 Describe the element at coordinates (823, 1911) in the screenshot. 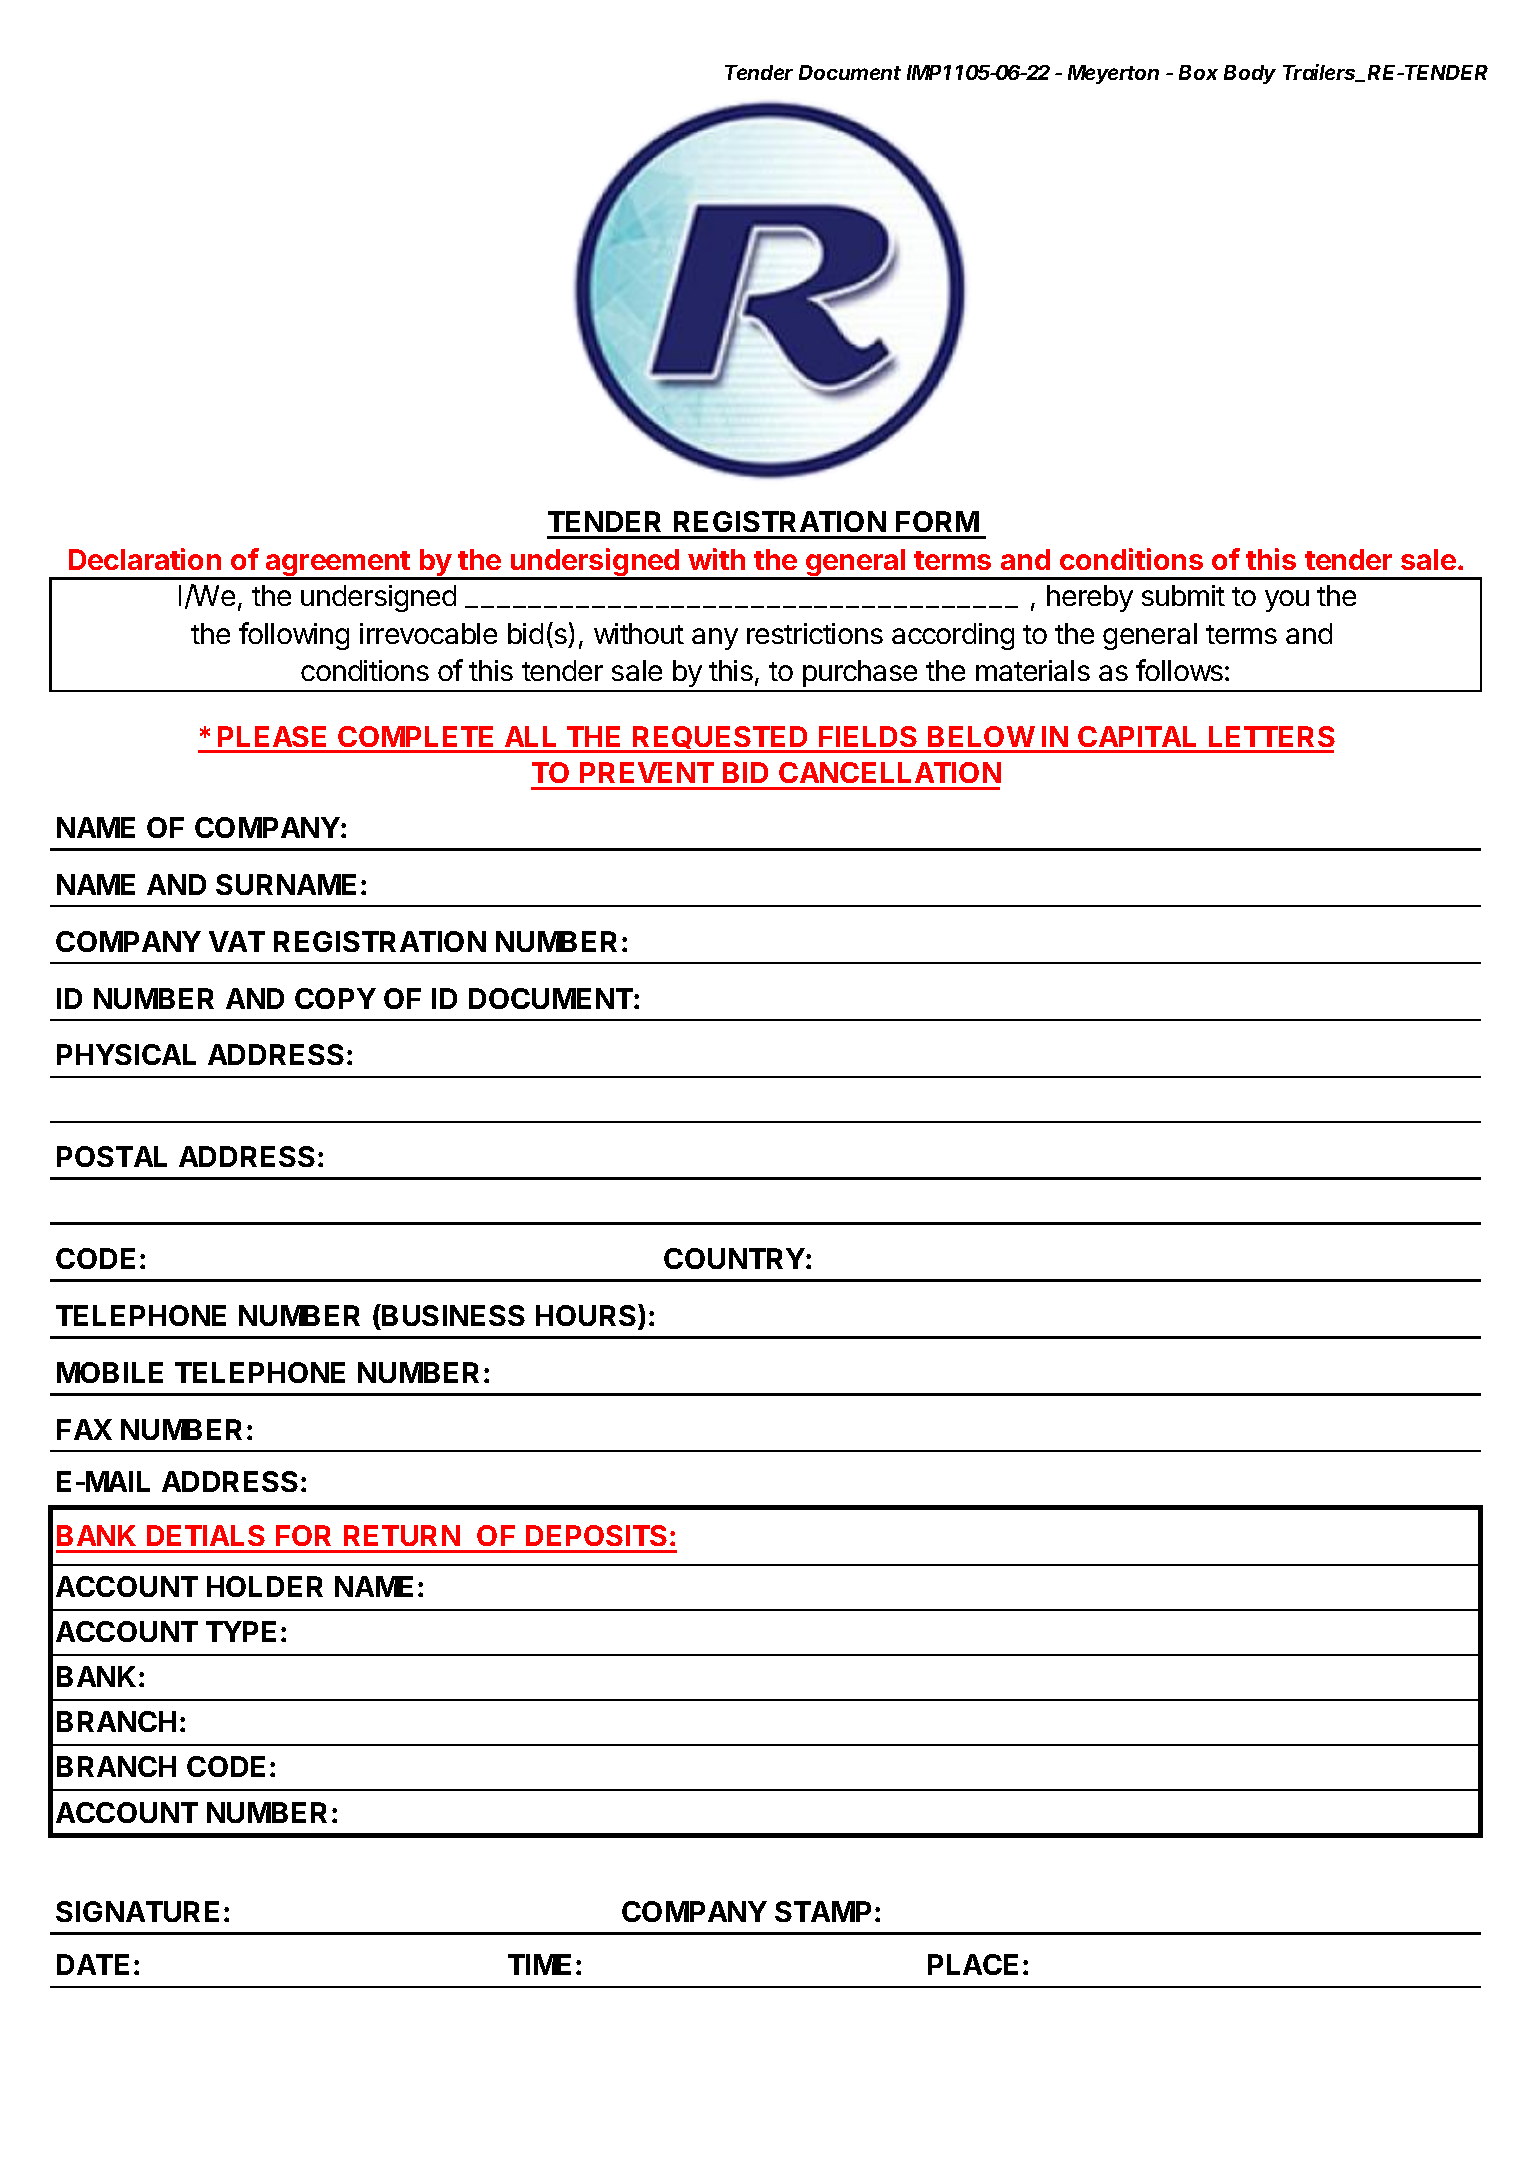

I see `STAMP` at that location.
